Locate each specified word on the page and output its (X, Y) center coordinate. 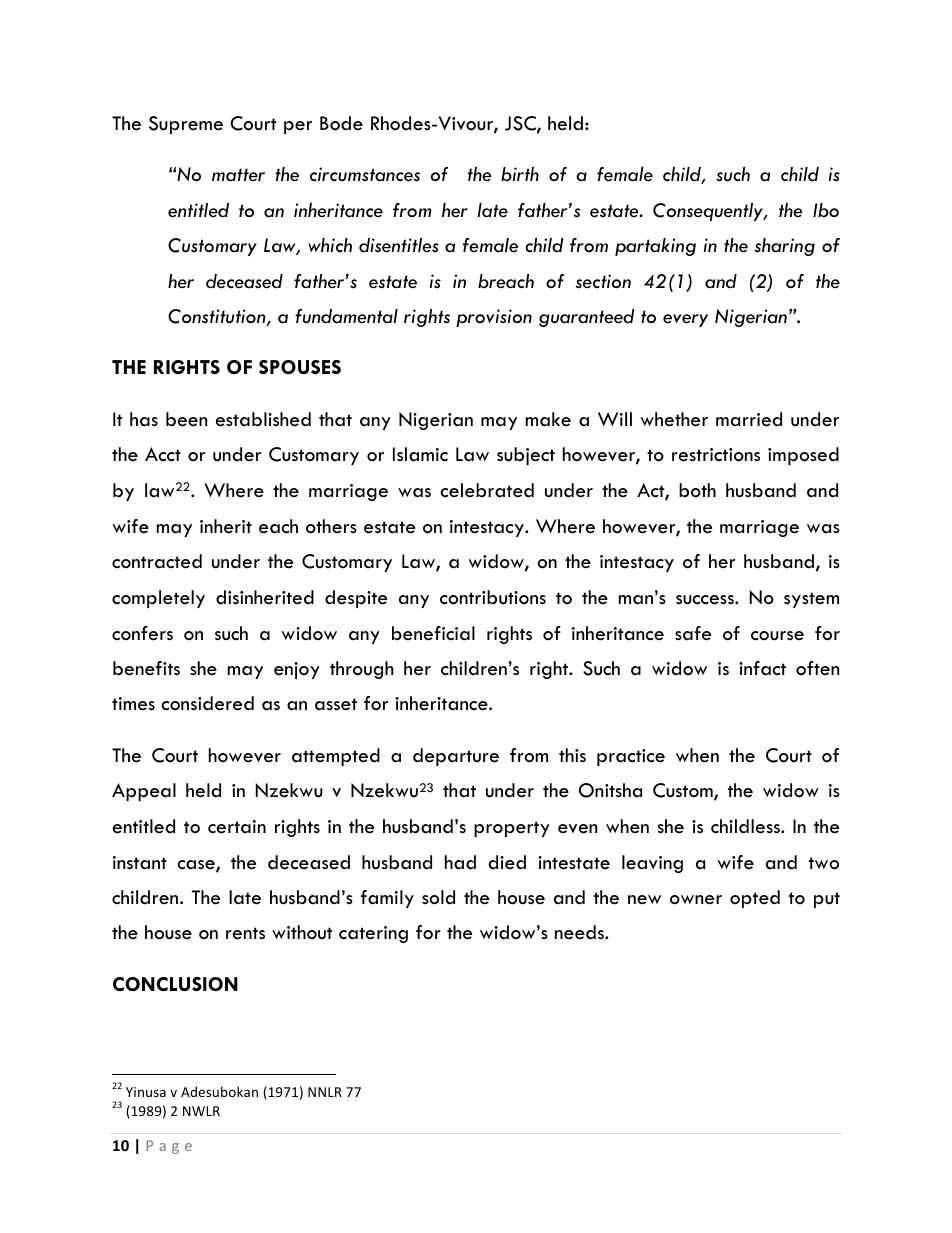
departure (456, 757)
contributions (493, 597)
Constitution (218, 317)
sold (438, 897)
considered (207, 703)
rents (245, 933)
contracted (157, 561)
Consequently (709, 212)
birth (520, 174)
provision (494, 318)
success (706, 600)
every (685, 320)
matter (238, 175)
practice (631, 757)
